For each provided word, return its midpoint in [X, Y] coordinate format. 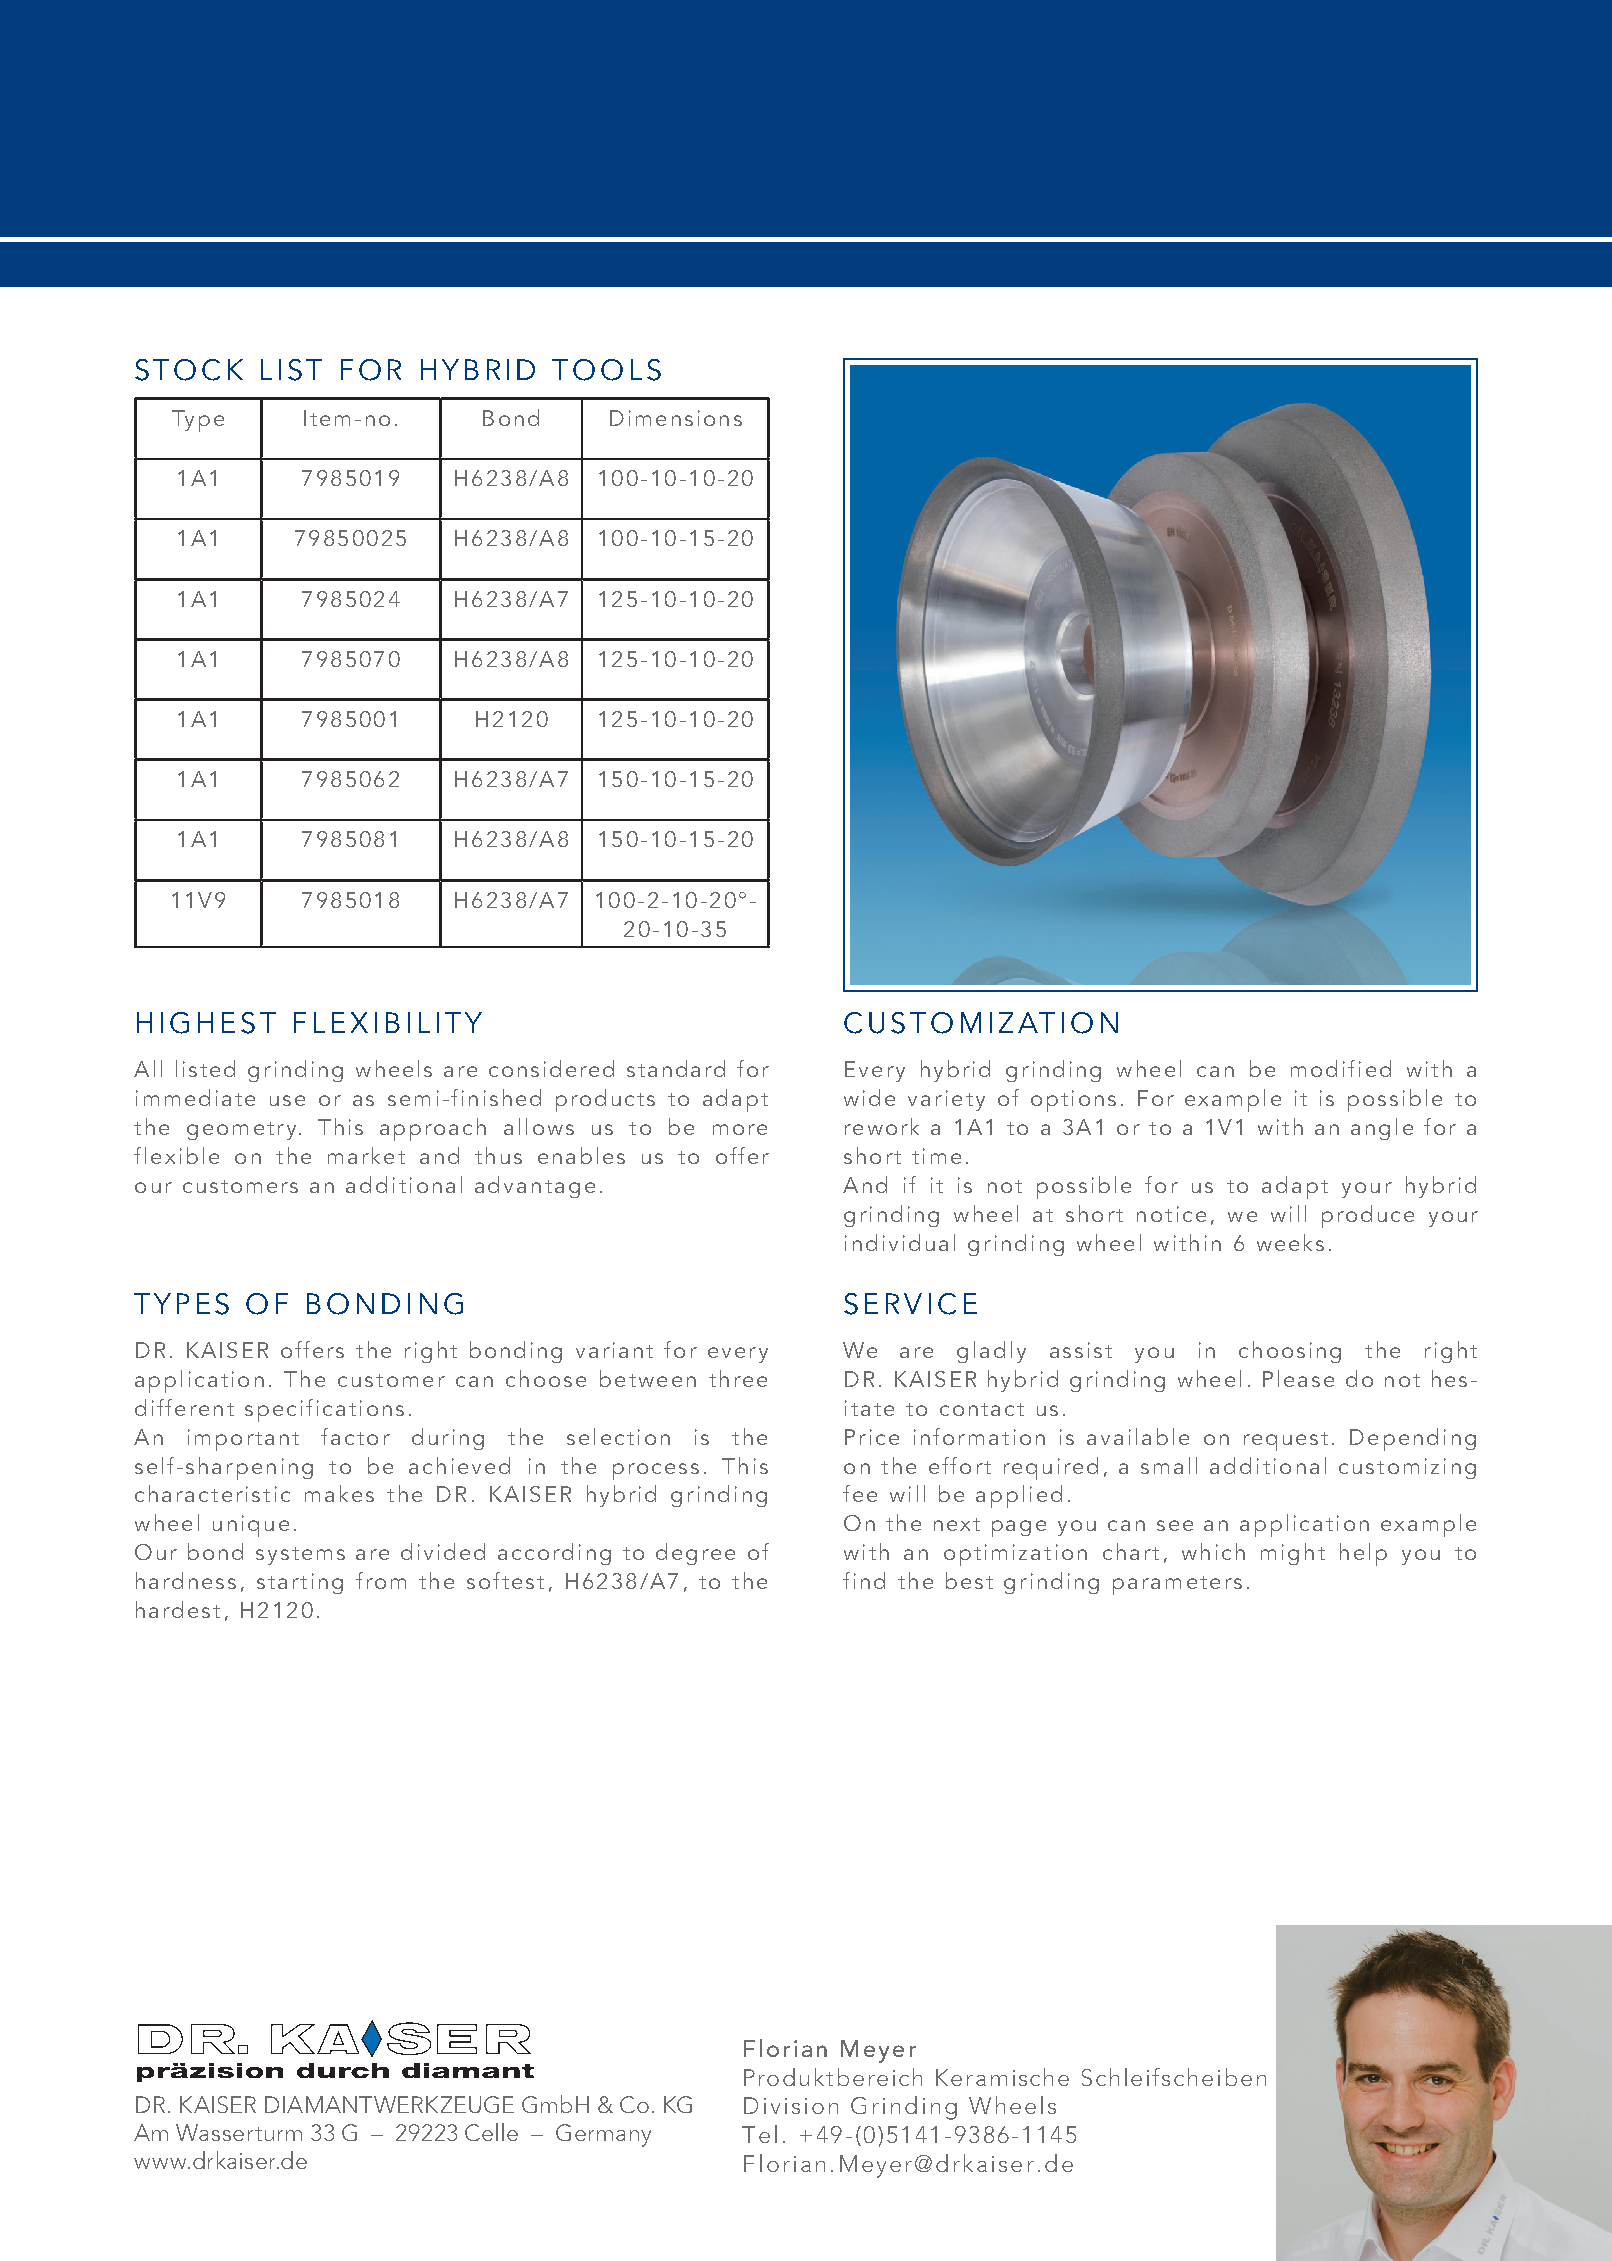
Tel [759, 2134]
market [366, 1155]
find [864, 1580]
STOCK [189, 370]
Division [791, 2105]
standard [676, 1068]
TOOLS [606, 370]
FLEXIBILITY [388, 1022]
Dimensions [676, 418]
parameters [1177, 1585]
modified [1341, 1068]
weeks [1290, 1242]
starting [300, 1583]
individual [900, 1242]
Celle [491, 2132]
